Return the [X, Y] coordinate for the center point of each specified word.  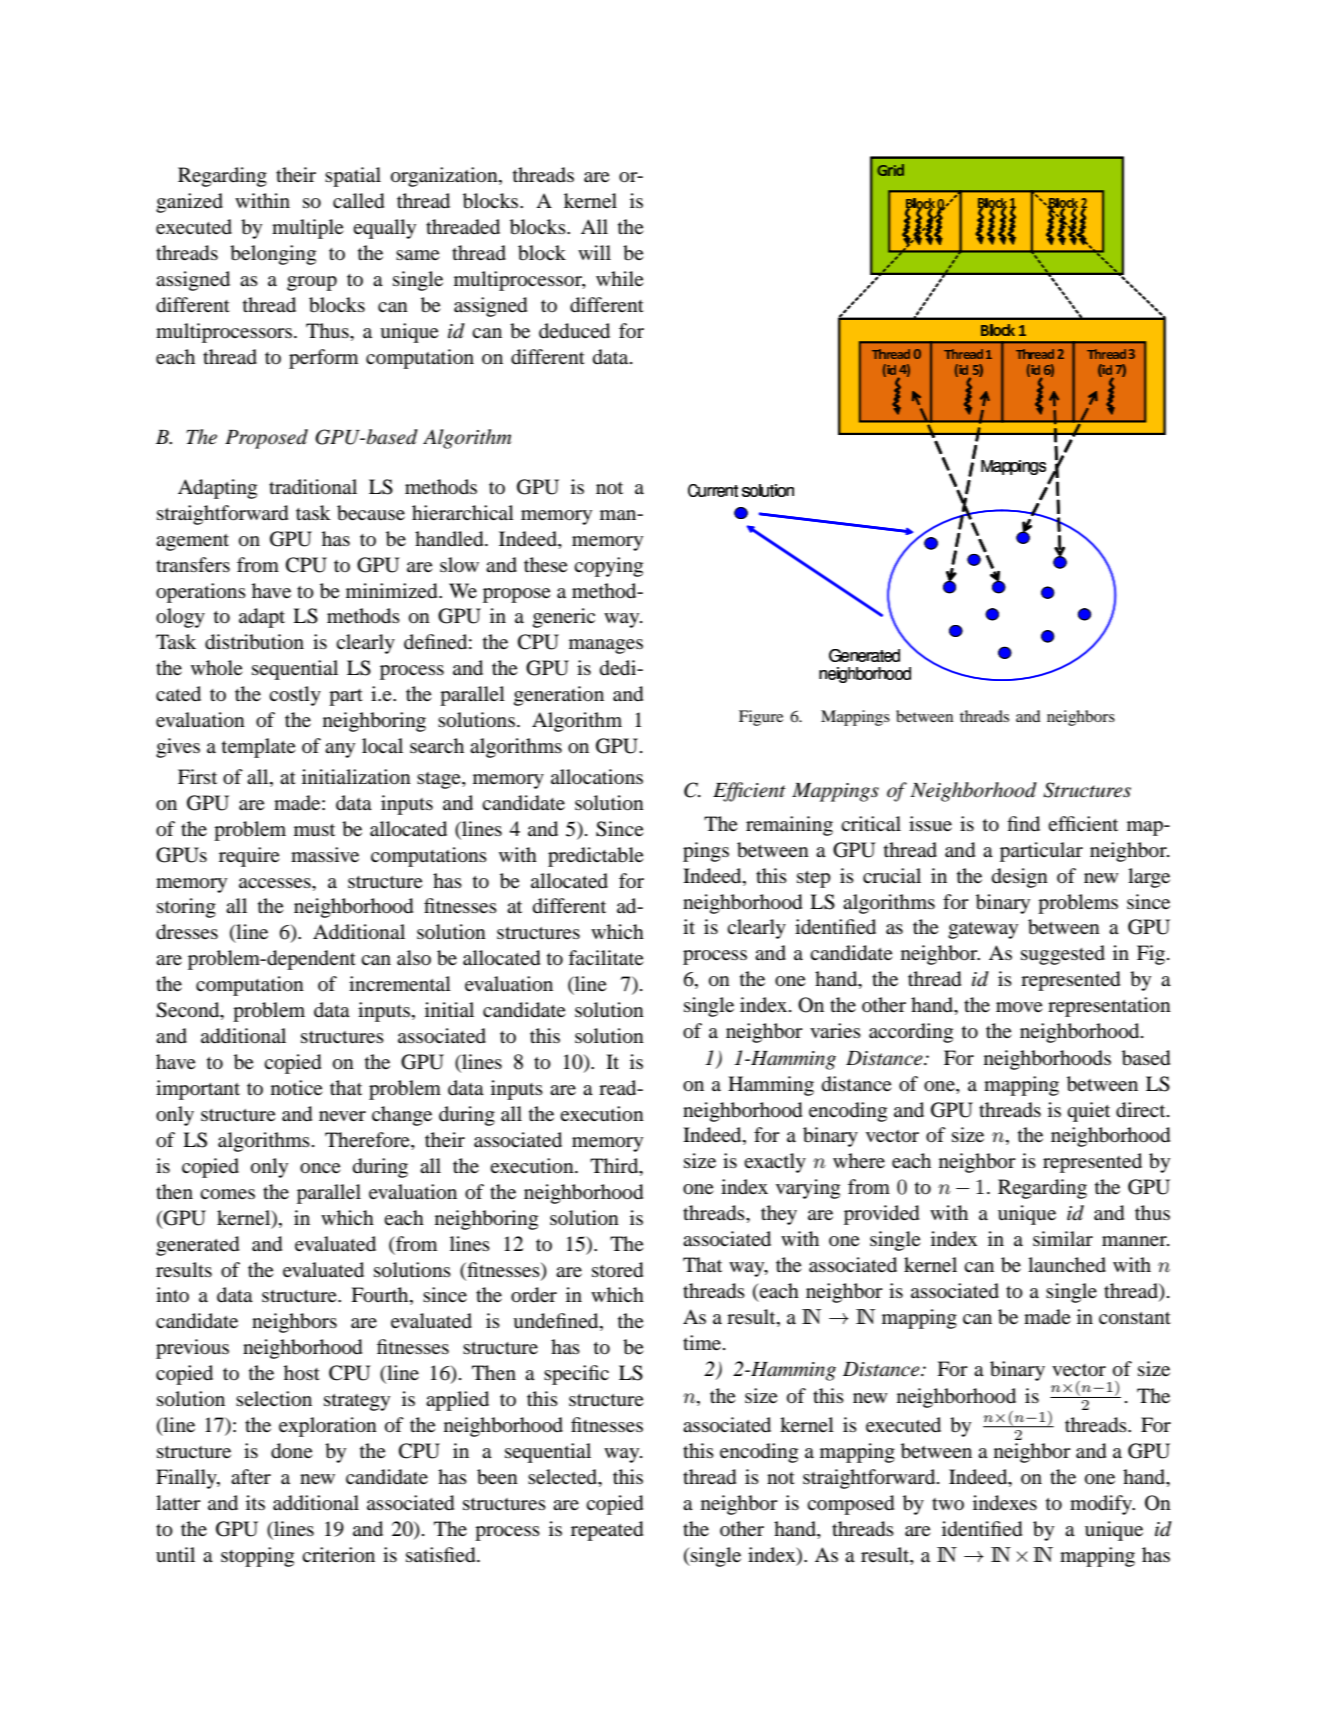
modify [1102, 1505]
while [620, 278]
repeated [607, 1531]
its [255, 1502]
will [594, 252]
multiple [308, 229]
